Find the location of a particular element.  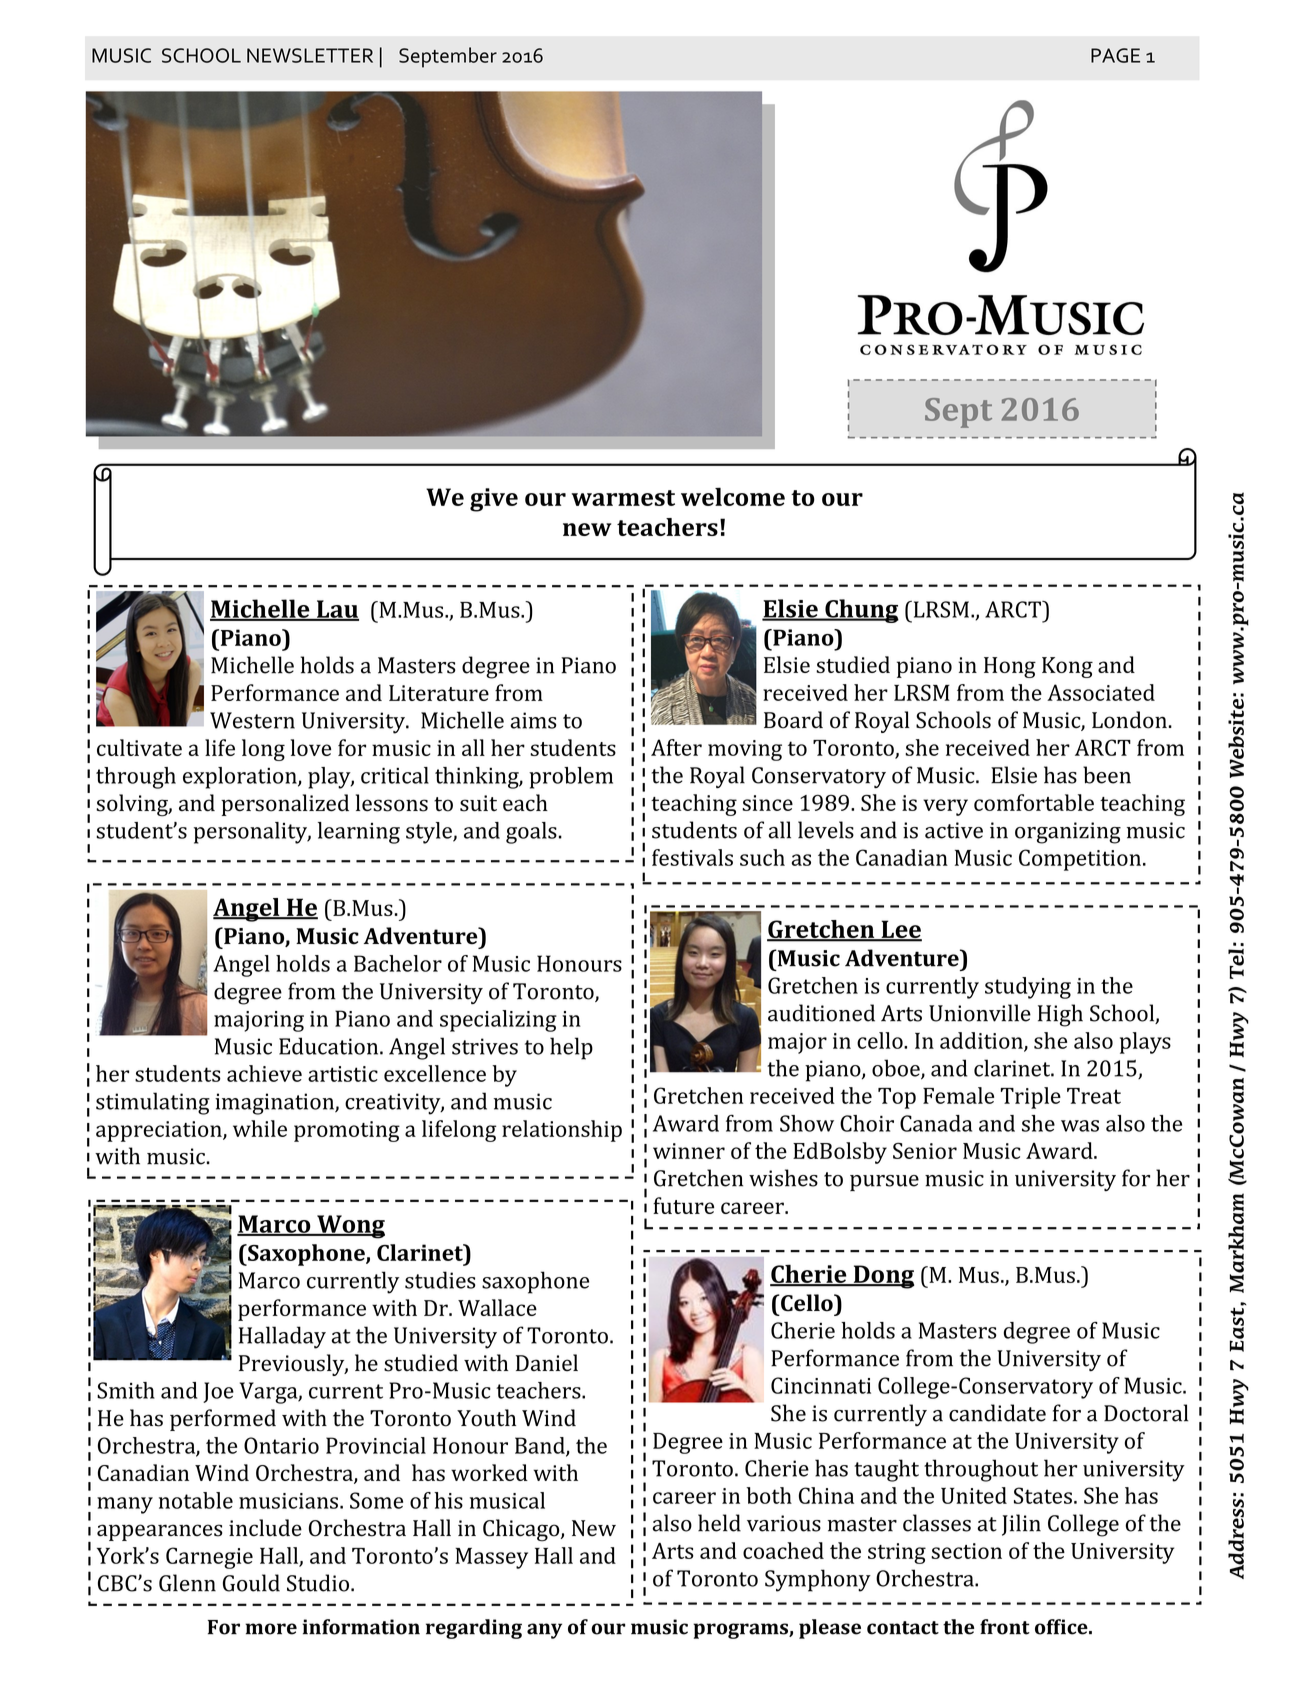

front is located at coordinates (1005, 1627).
